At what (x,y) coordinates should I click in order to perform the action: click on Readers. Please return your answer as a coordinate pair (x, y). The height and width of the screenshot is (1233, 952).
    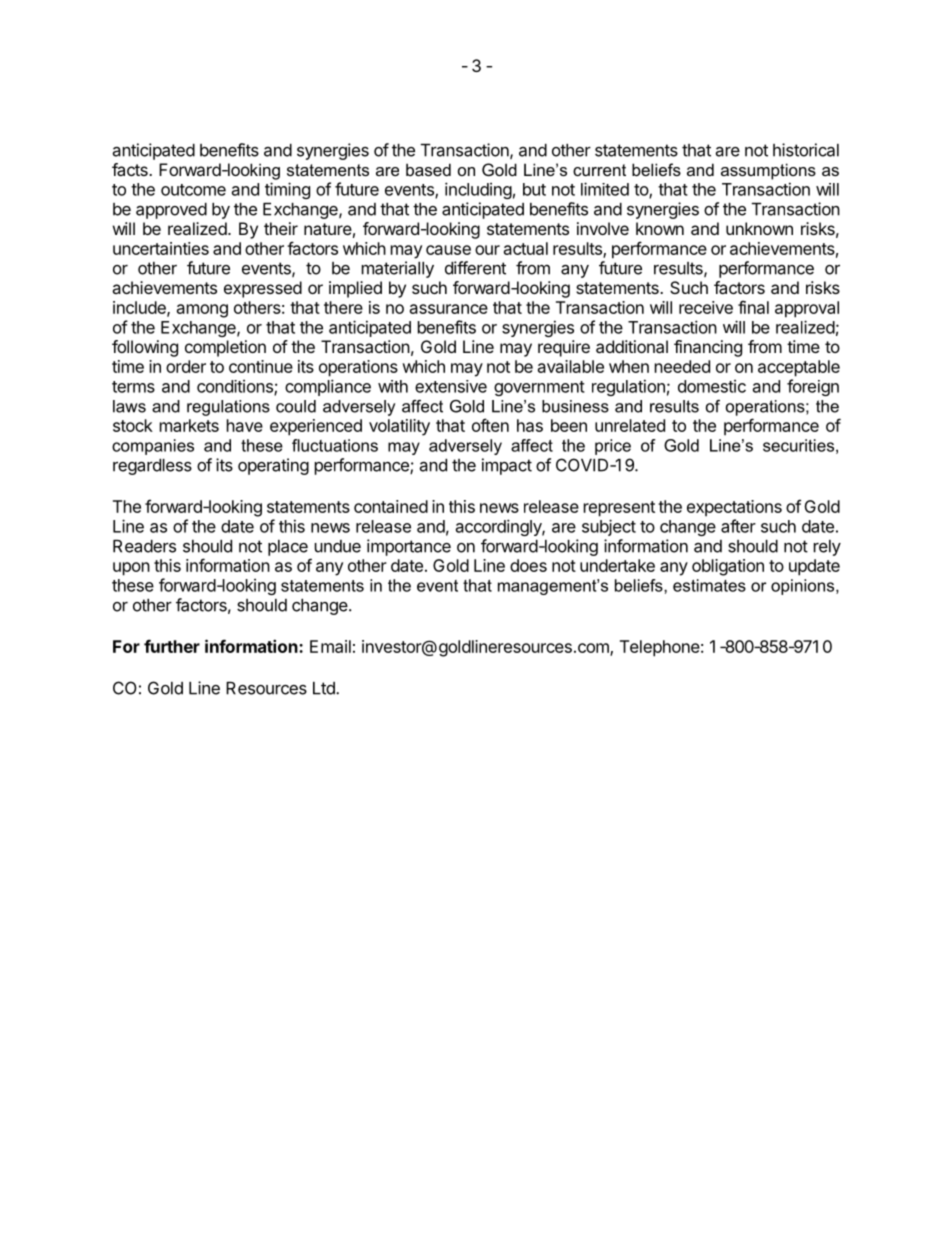
    Looking at the image, I should click on (144, 546).
